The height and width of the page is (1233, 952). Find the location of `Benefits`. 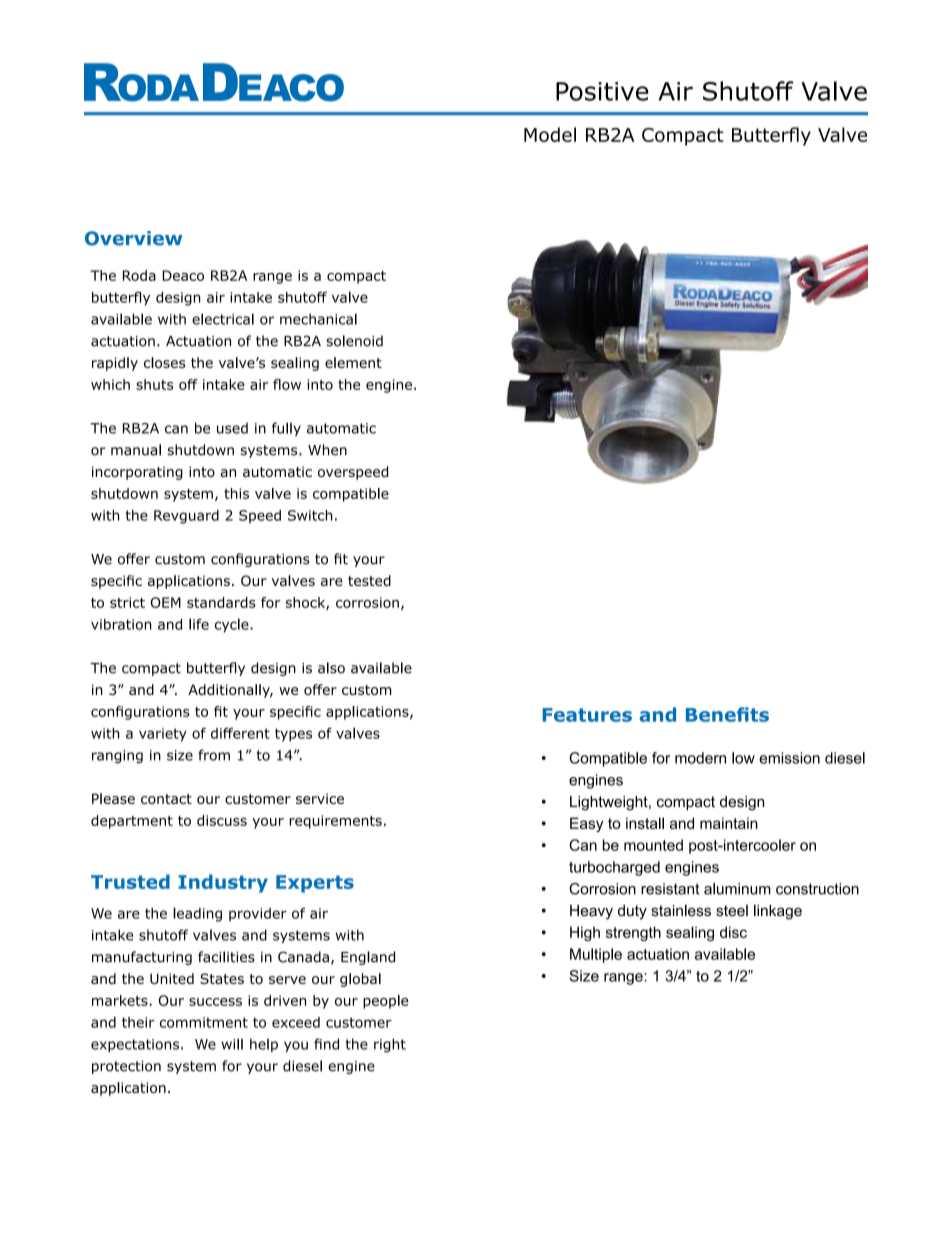

Benefits is located at coordinates (727, 714).
